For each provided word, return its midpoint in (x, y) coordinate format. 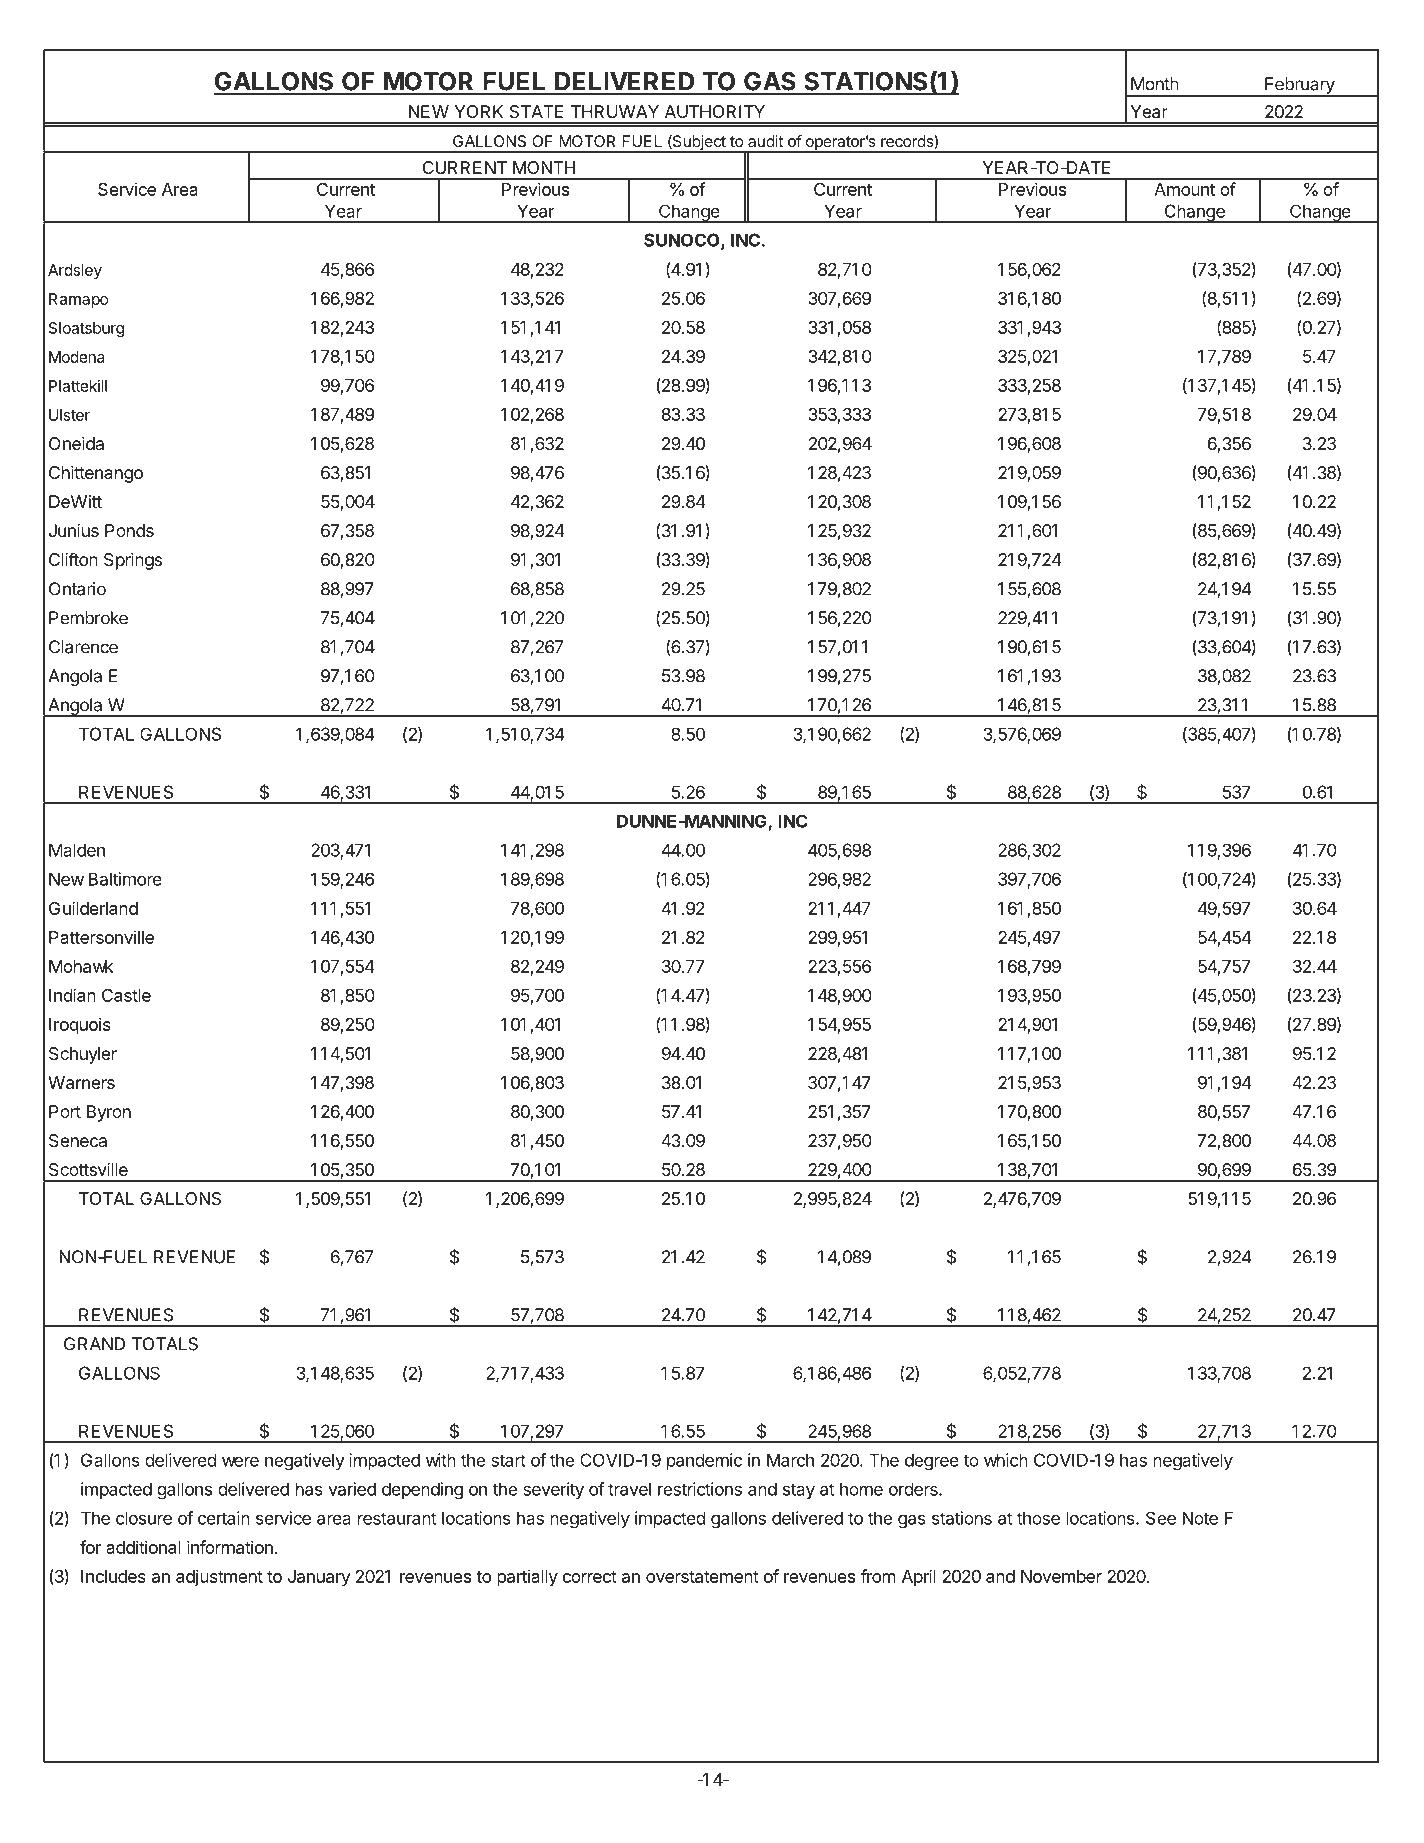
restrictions (700, 1489)
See (1161, 1518)
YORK (478, 111)
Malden (77, 850)
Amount (1184, 189)
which (1006, 1460)
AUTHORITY (715, 111)
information (230, 1547)
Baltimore (125, 879)
